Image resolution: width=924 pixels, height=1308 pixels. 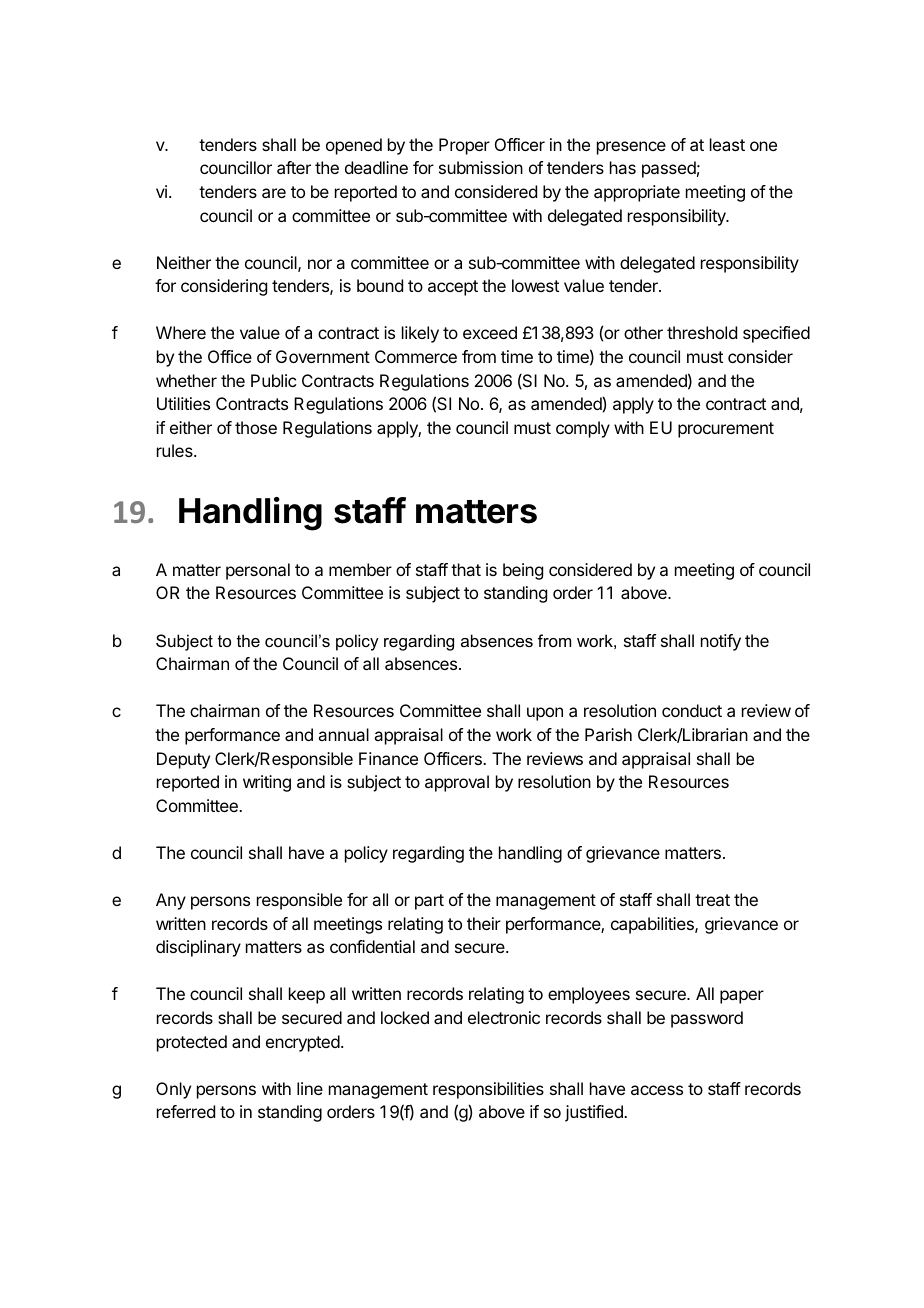 What do you see at coordinates (712, 900) in the page?
I see `treat` at bounding box center [712, 900].
